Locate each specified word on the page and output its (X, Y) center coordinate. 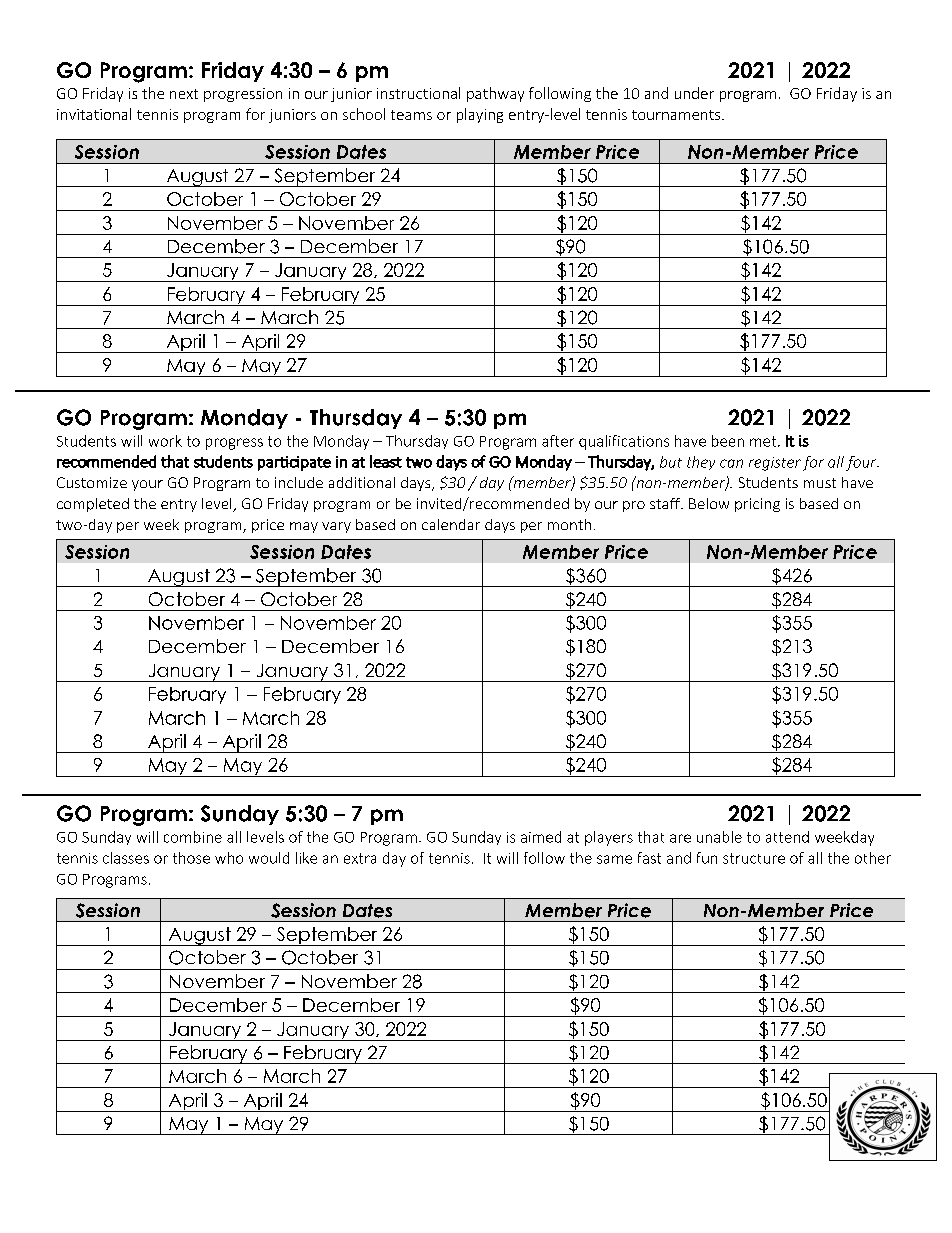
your (147, 485)
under (694, 93)
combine (193, 837)
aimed (541, 837)
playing (480, 115)
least (386, 461)
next (184, 94)
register (775, 464)
